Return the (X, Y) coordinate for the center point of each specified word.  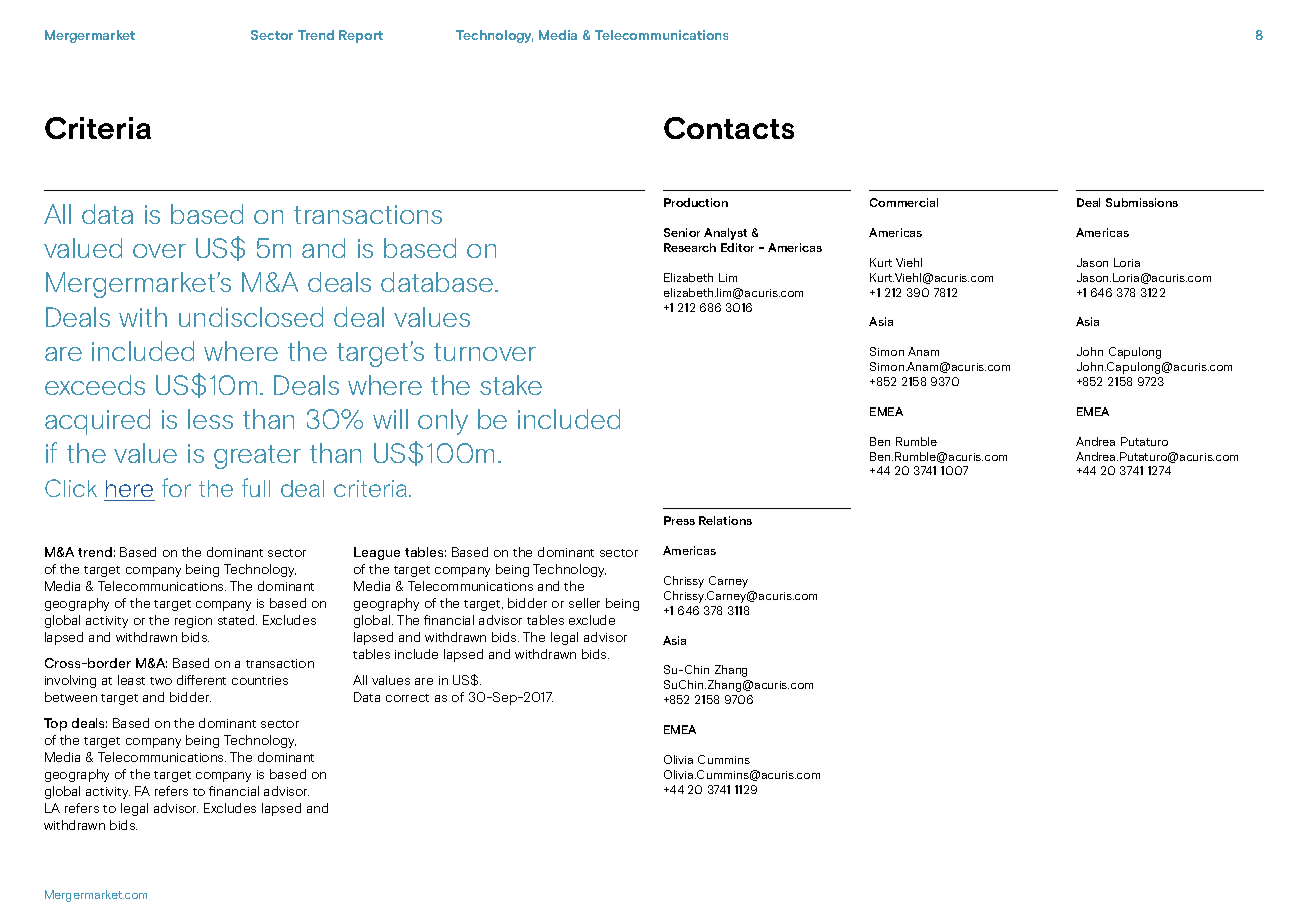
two (161, 681)
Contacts (729, 128)
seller (584, 603)
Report (361, 36)
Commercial (904, 202)
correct (407, 698)
